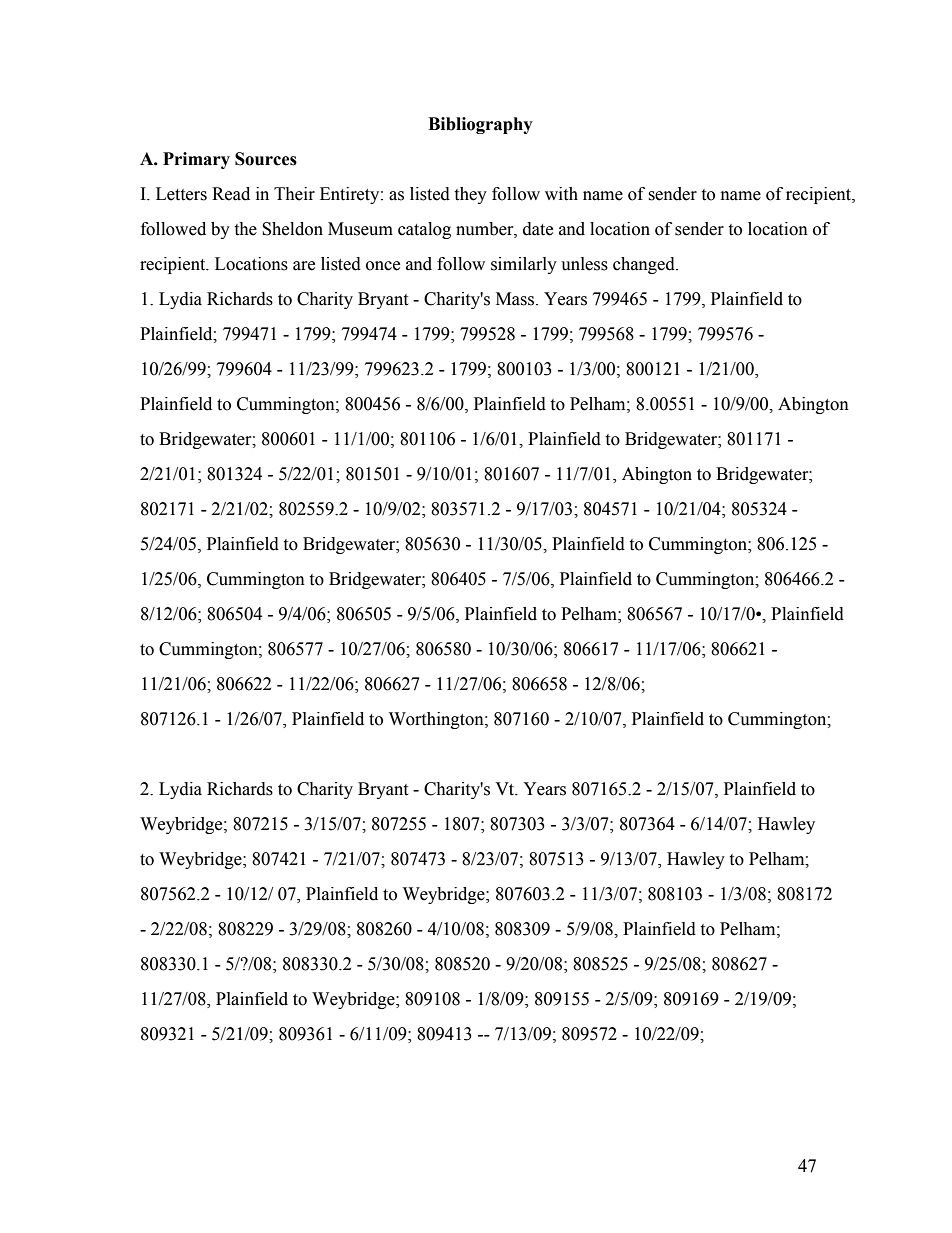 Image resolution: width=952 pixels, height=1233 pixels. Describe the element at coordinates (231, 194) in the screenshot. I see `Read` at that location.
